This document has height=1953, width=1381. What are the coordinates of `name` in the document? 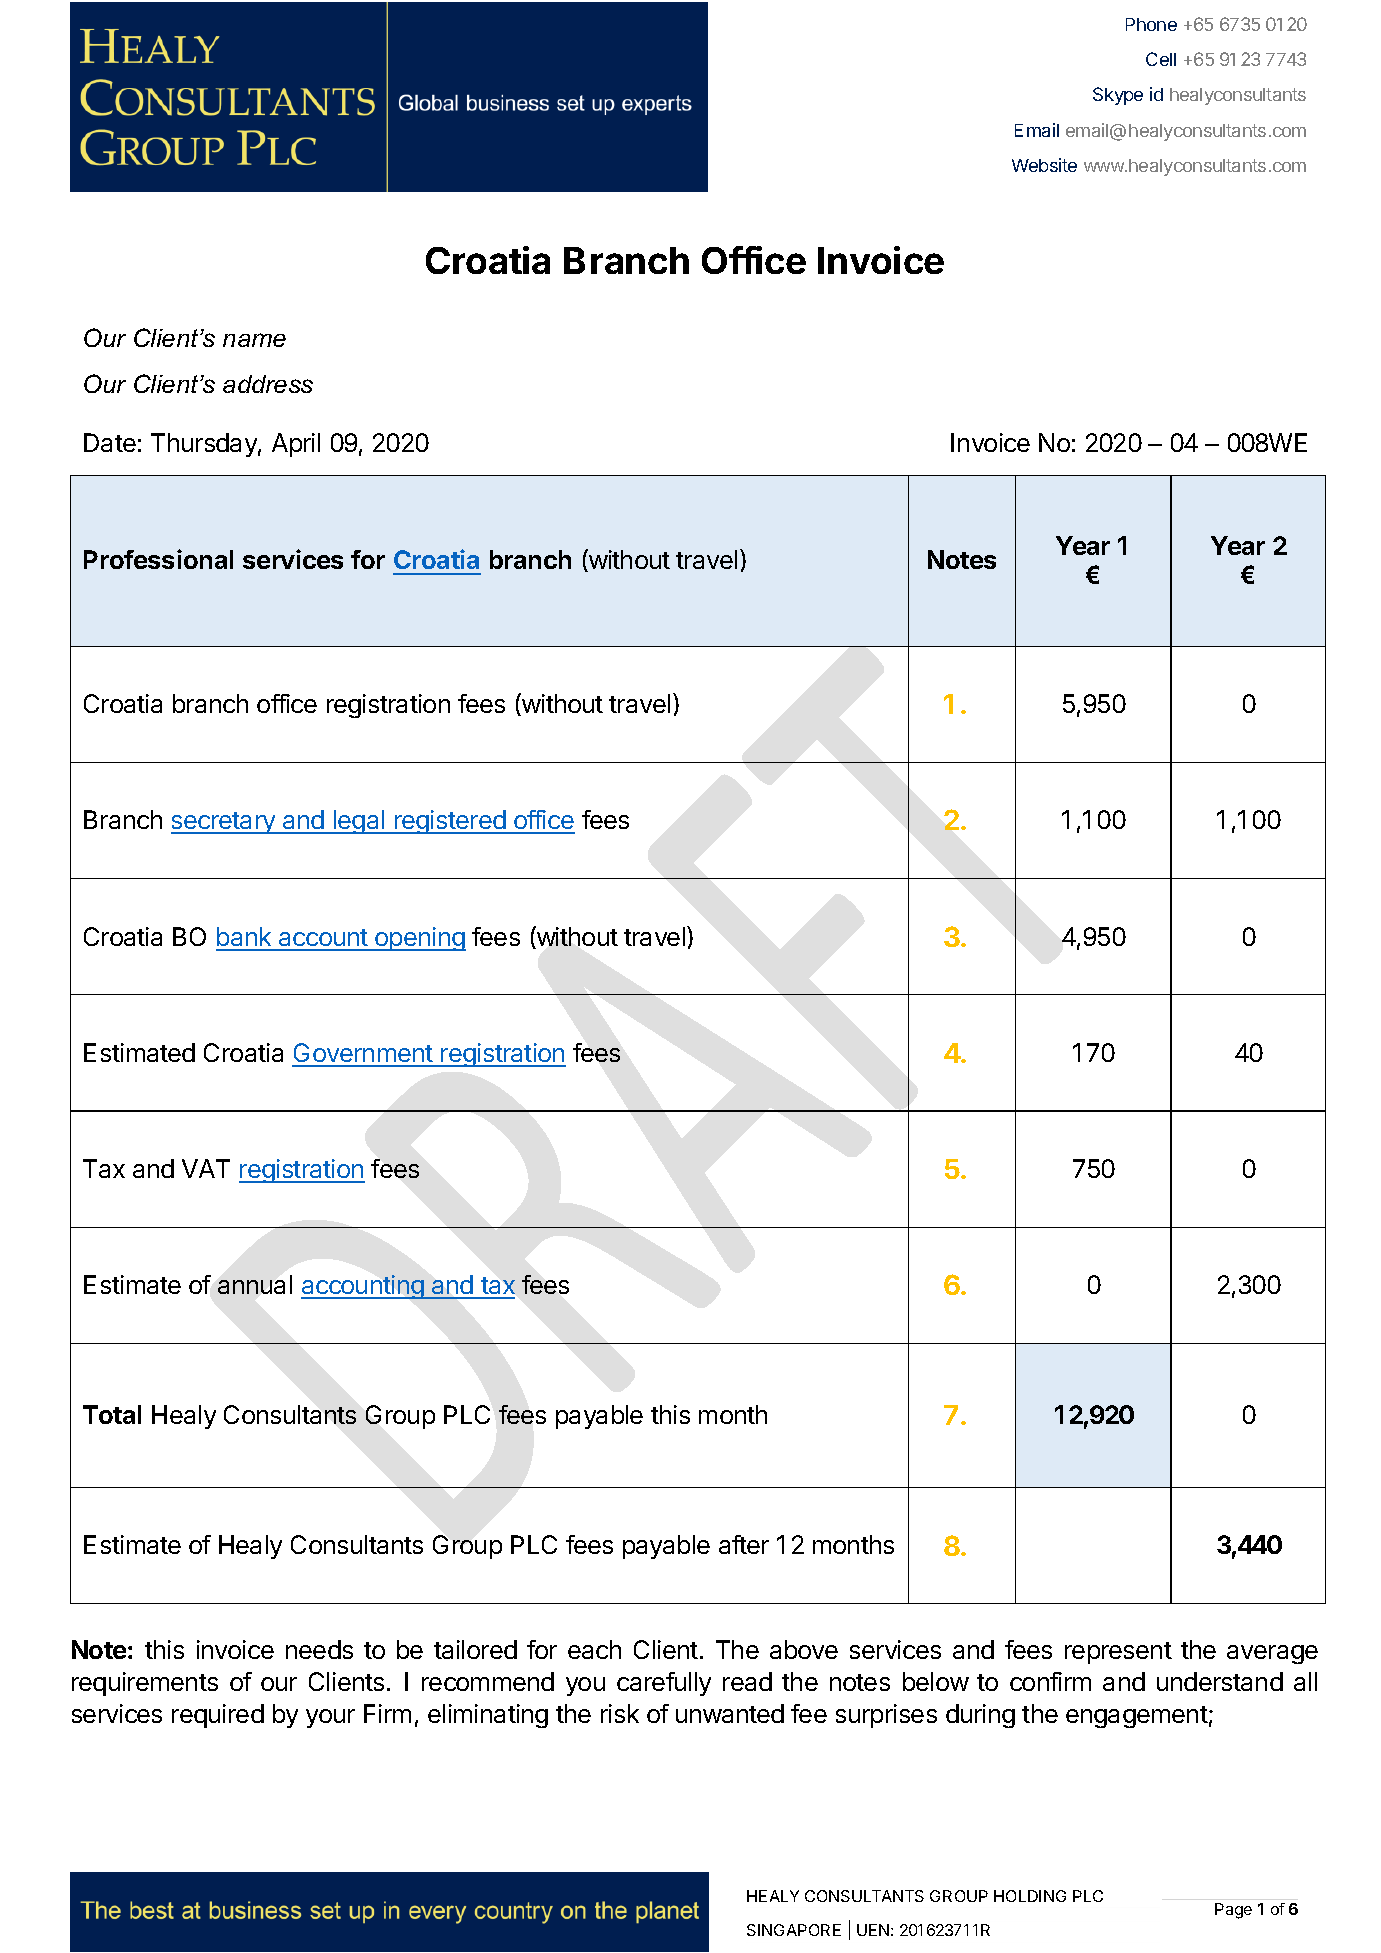 It's located at (254, 340).
